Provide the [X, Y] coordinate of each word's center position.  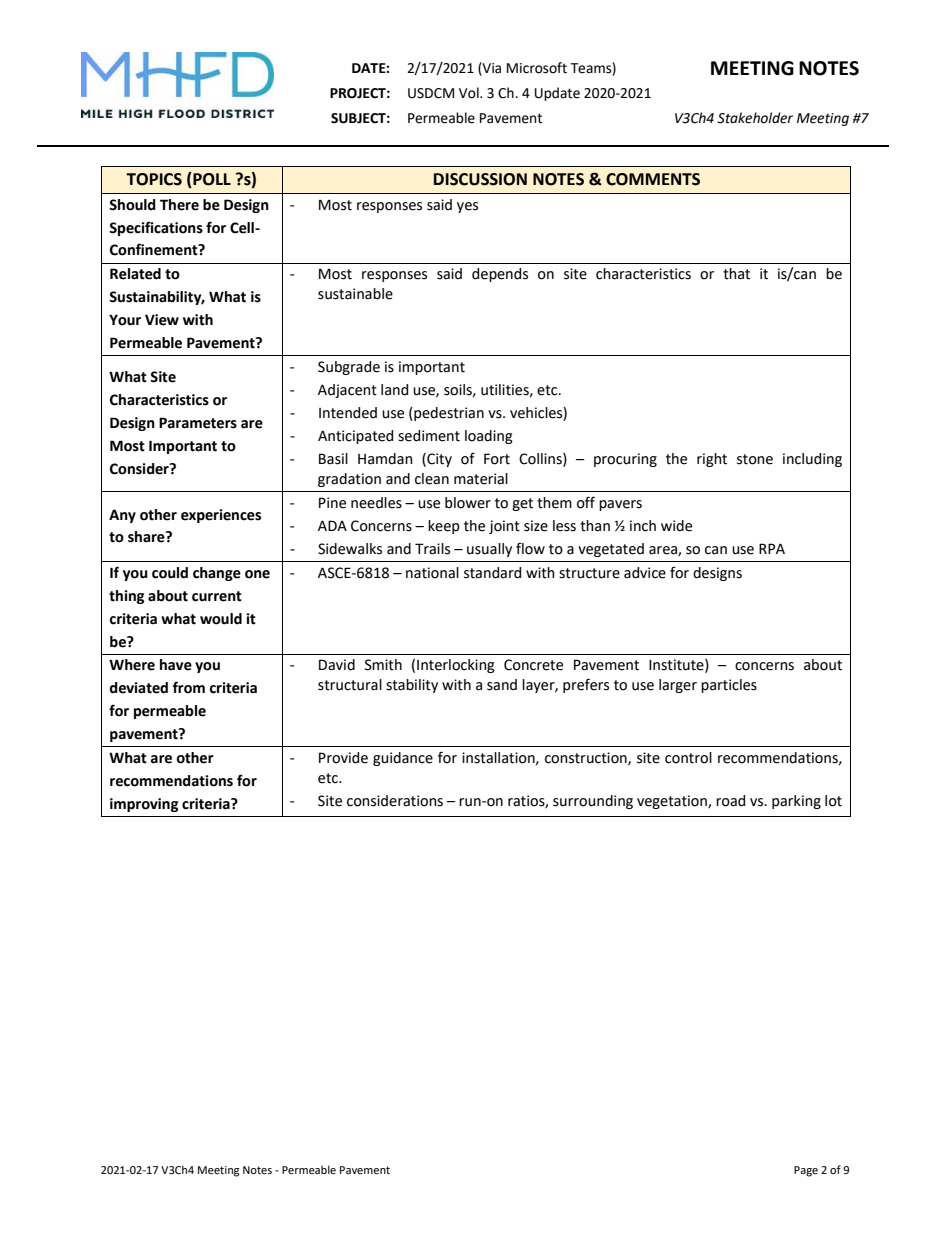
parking [796, 802]
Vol [470, 93]
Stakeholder [755, 118]
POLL [211, 179]
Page [806, 1171]
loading [489, 437]
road [730, 801]
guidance [403, 759]
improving [144, 805]
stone [755, 459]
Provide [343, 758]
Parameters [198, 423]
